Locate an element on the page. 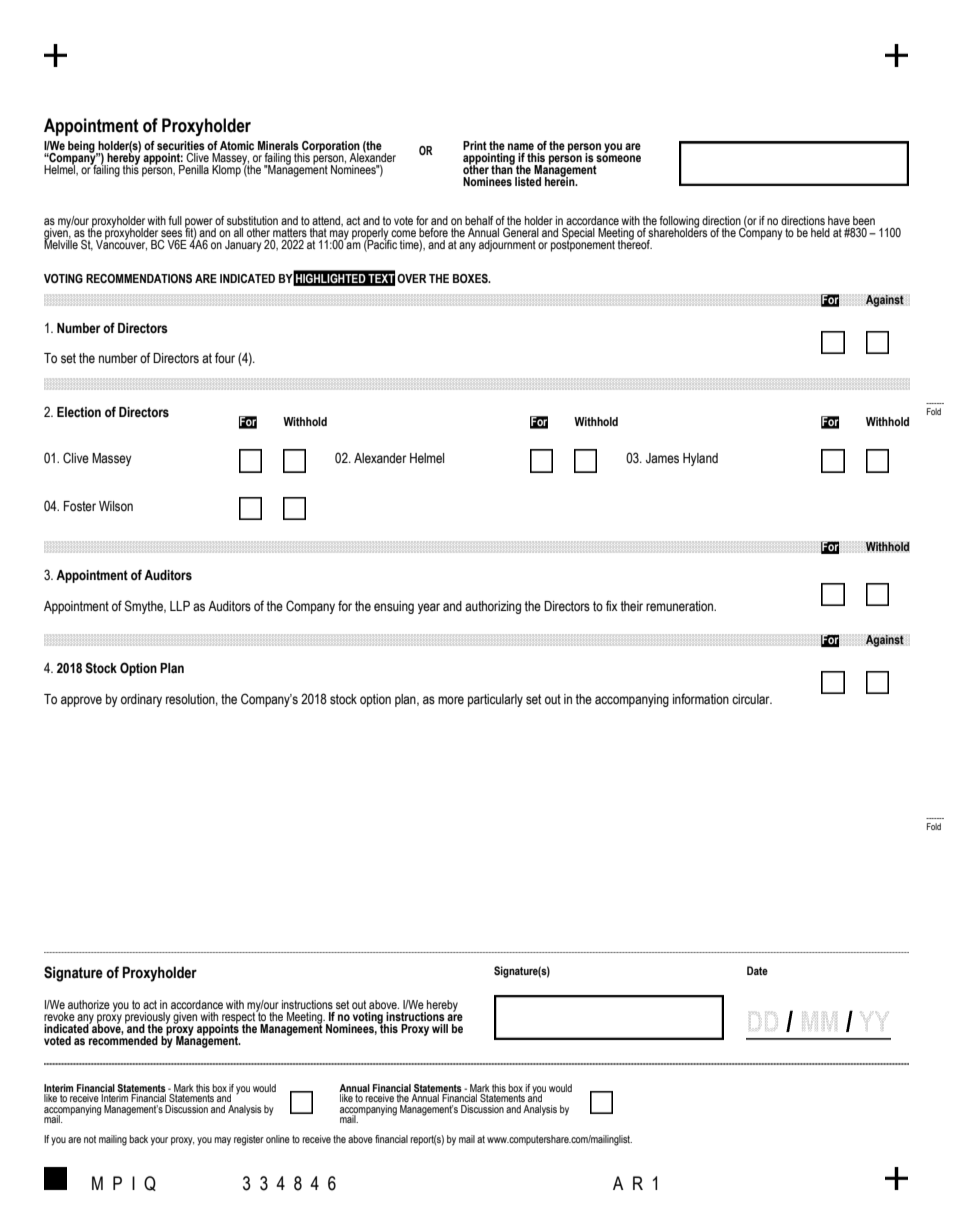 The height and width of the page is (1232, 953). authorize is located at coordinates (89, 1004).
